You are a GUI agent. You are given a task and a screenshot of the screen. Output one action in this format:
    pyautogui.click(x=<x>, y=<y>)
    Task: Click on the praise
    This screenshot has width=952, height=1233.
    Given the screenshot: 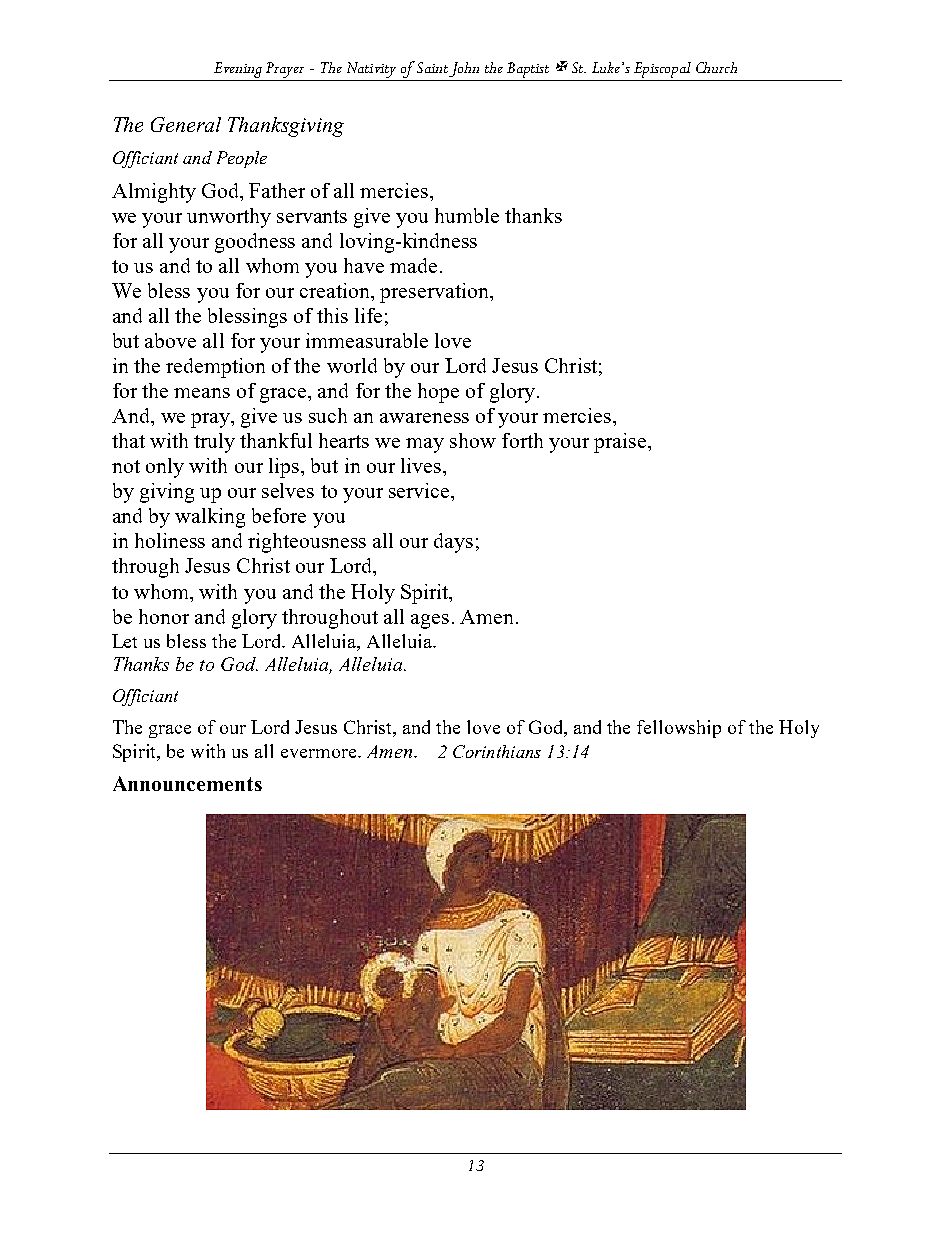 What is the action you would take?
    pyautogui.click(x=620, y=443)
